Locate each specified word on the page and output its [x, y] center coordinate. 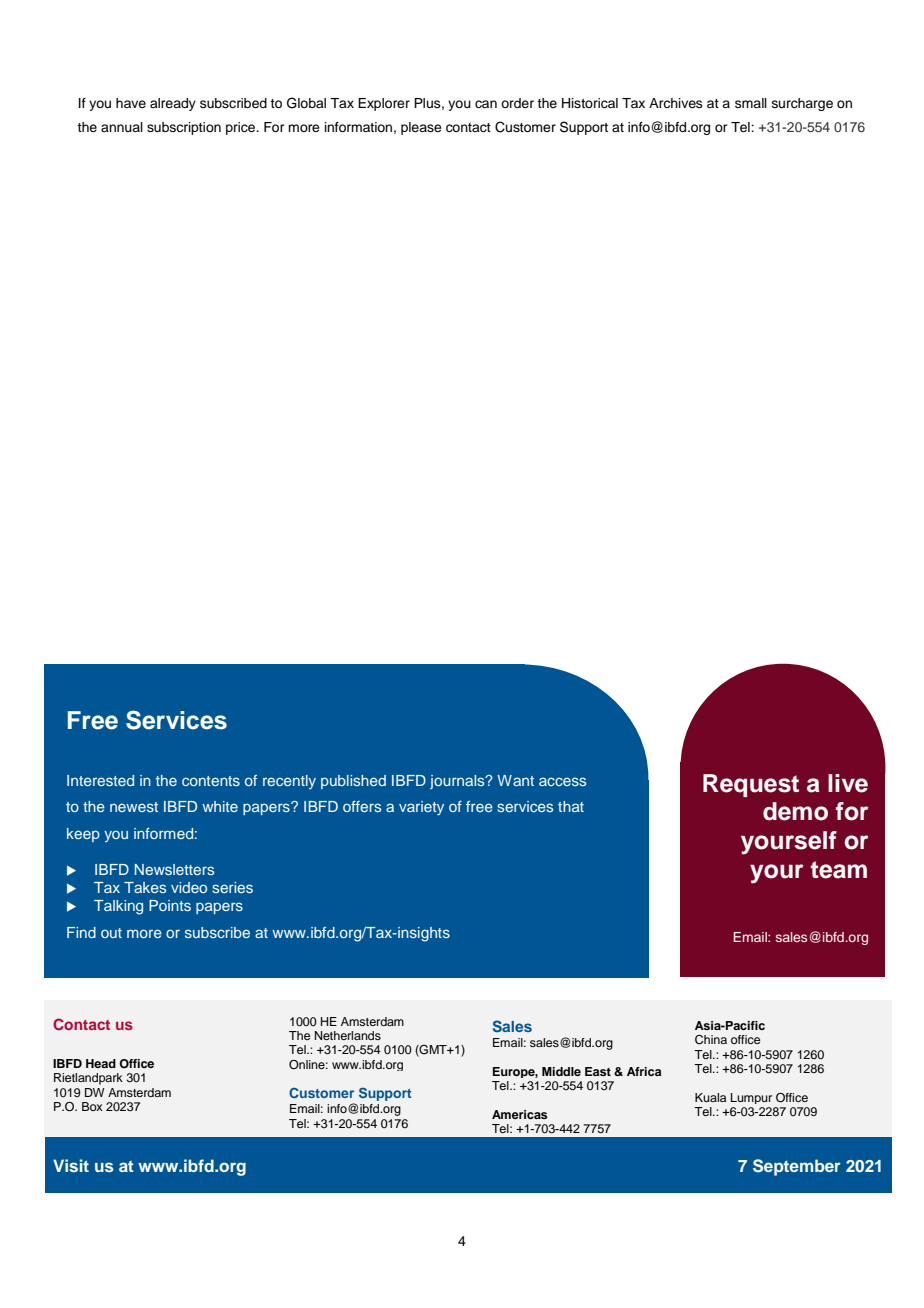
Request [751, 785]
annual [122, 127]
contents [211, 781]
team [839, 870]
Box [92, 1106]
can [486, 104]
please [421, 128]
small [751, 103]
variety [421, 808]
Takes [145, 887]
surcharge [802, 104]
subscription [184, 128]
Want [515, 780]
